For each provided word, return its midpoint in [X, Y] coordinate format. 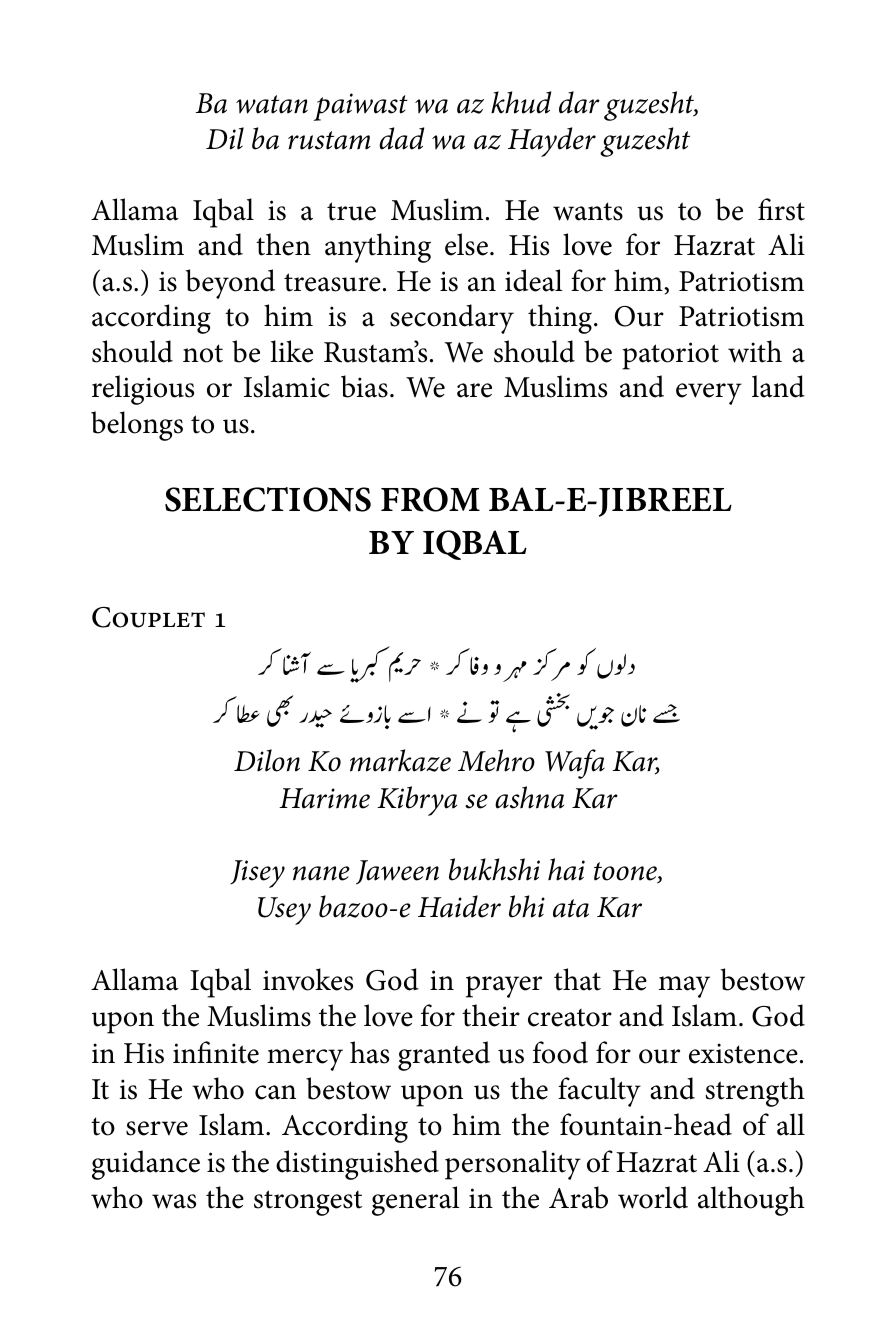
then [283, 244]
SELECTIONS [268, 499]
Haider [459, 906]
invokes [308, 979]
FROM [430, 499]
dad [401, 138]
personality [513, 1165]
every [709, 394]
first [781, 209]
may [684, 987]
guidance [146, 1165]
